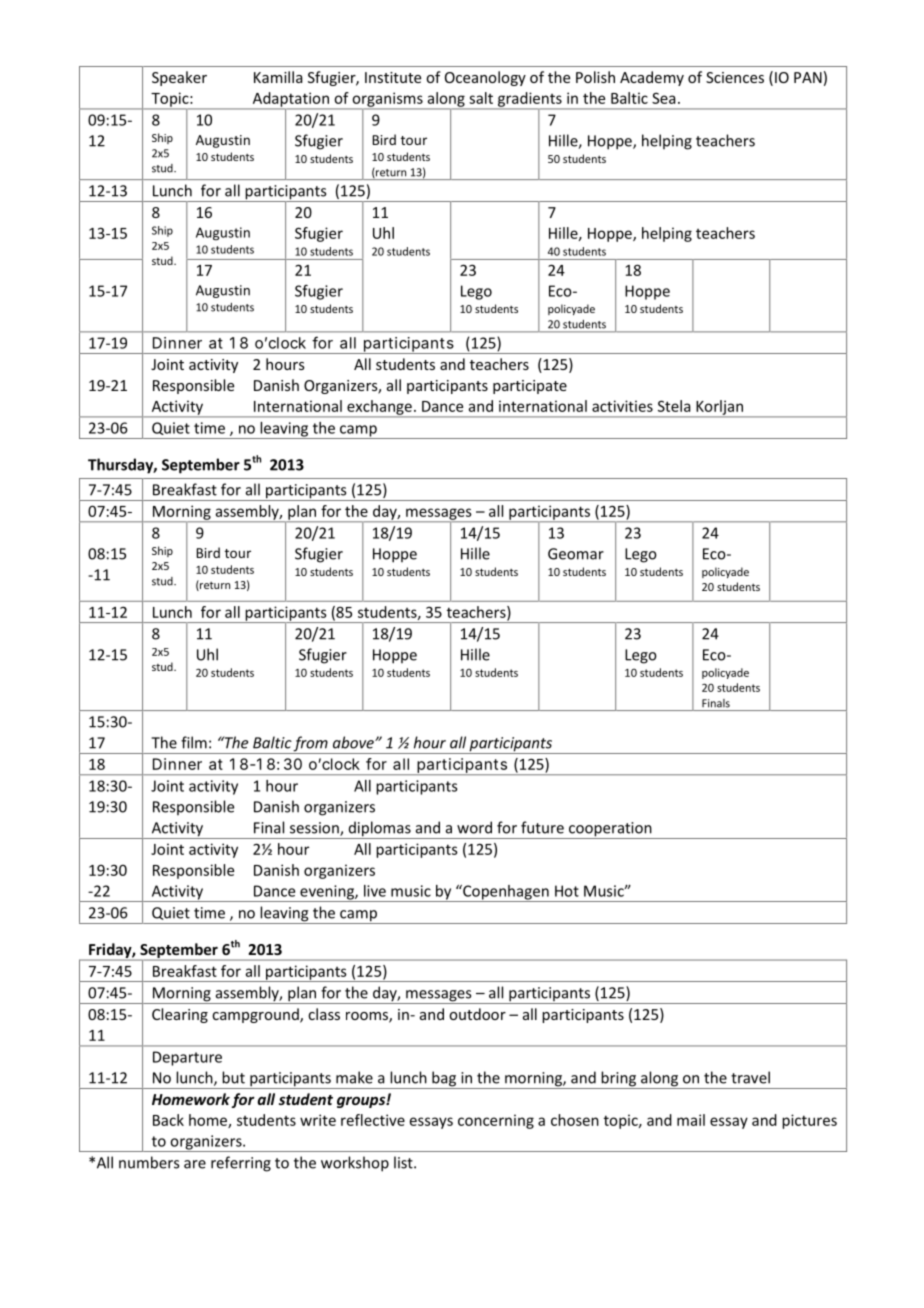  I want to click on cooperation, so click(610, 830).
